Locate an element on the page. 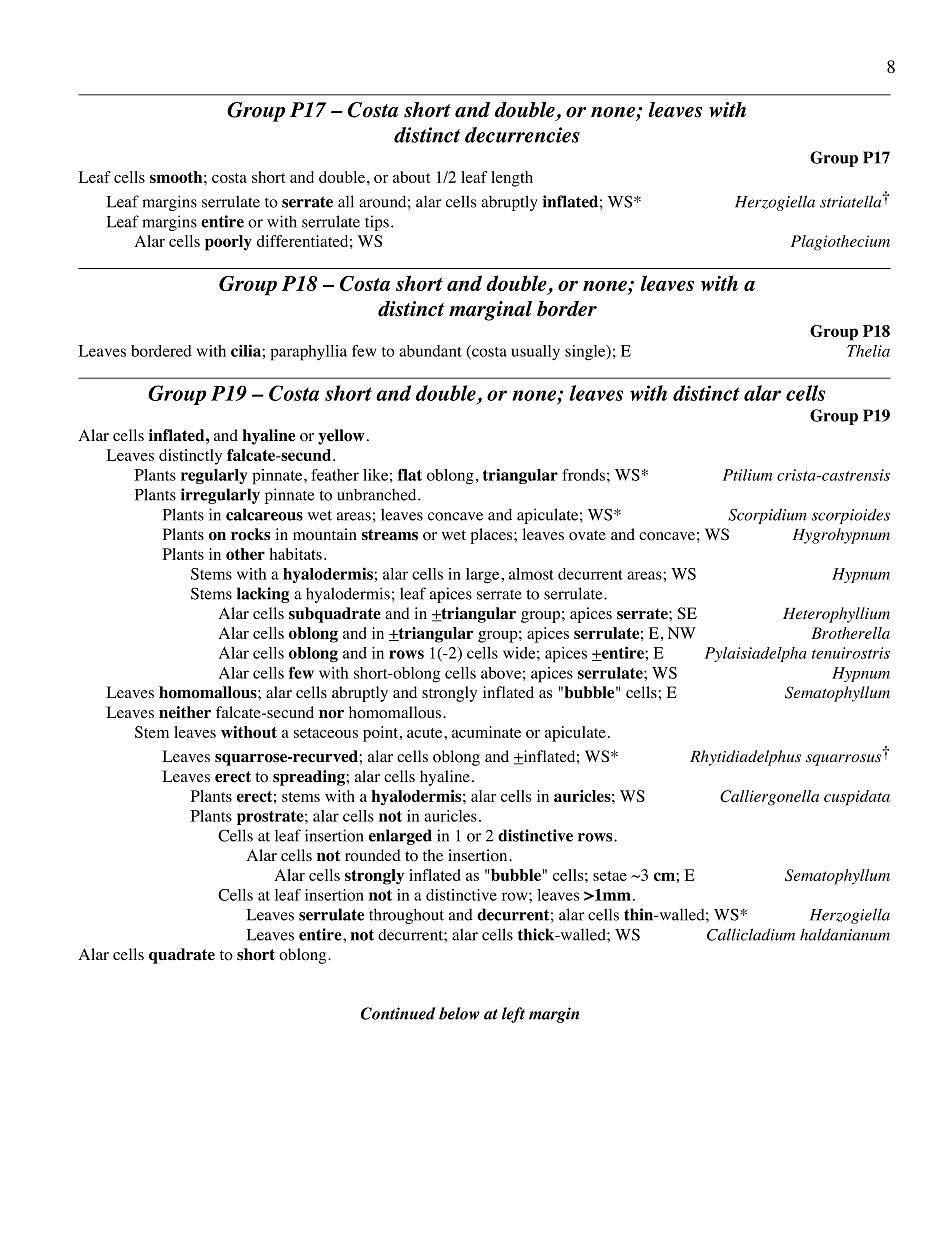  below is located at coordinates (459, 1013).
